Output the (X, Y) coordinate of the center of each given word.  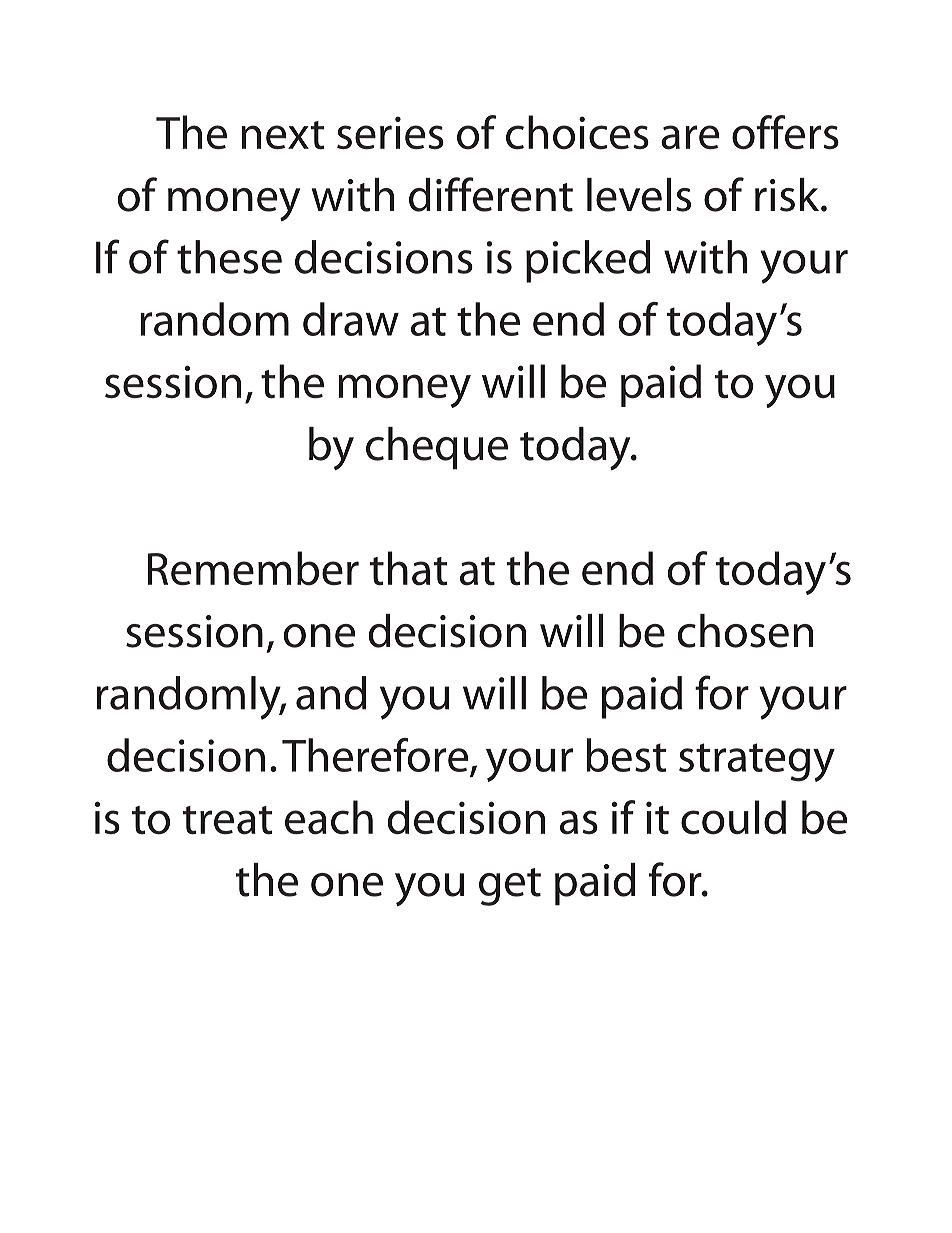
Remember (253, 568)
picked (588, 261)
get (510, 887)
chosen (745, 631)
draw (351, 319)
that (409, 568)
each (329, 817)
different (491, 194)
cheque (437, 448)
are (690, 137)
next (283, 135)
